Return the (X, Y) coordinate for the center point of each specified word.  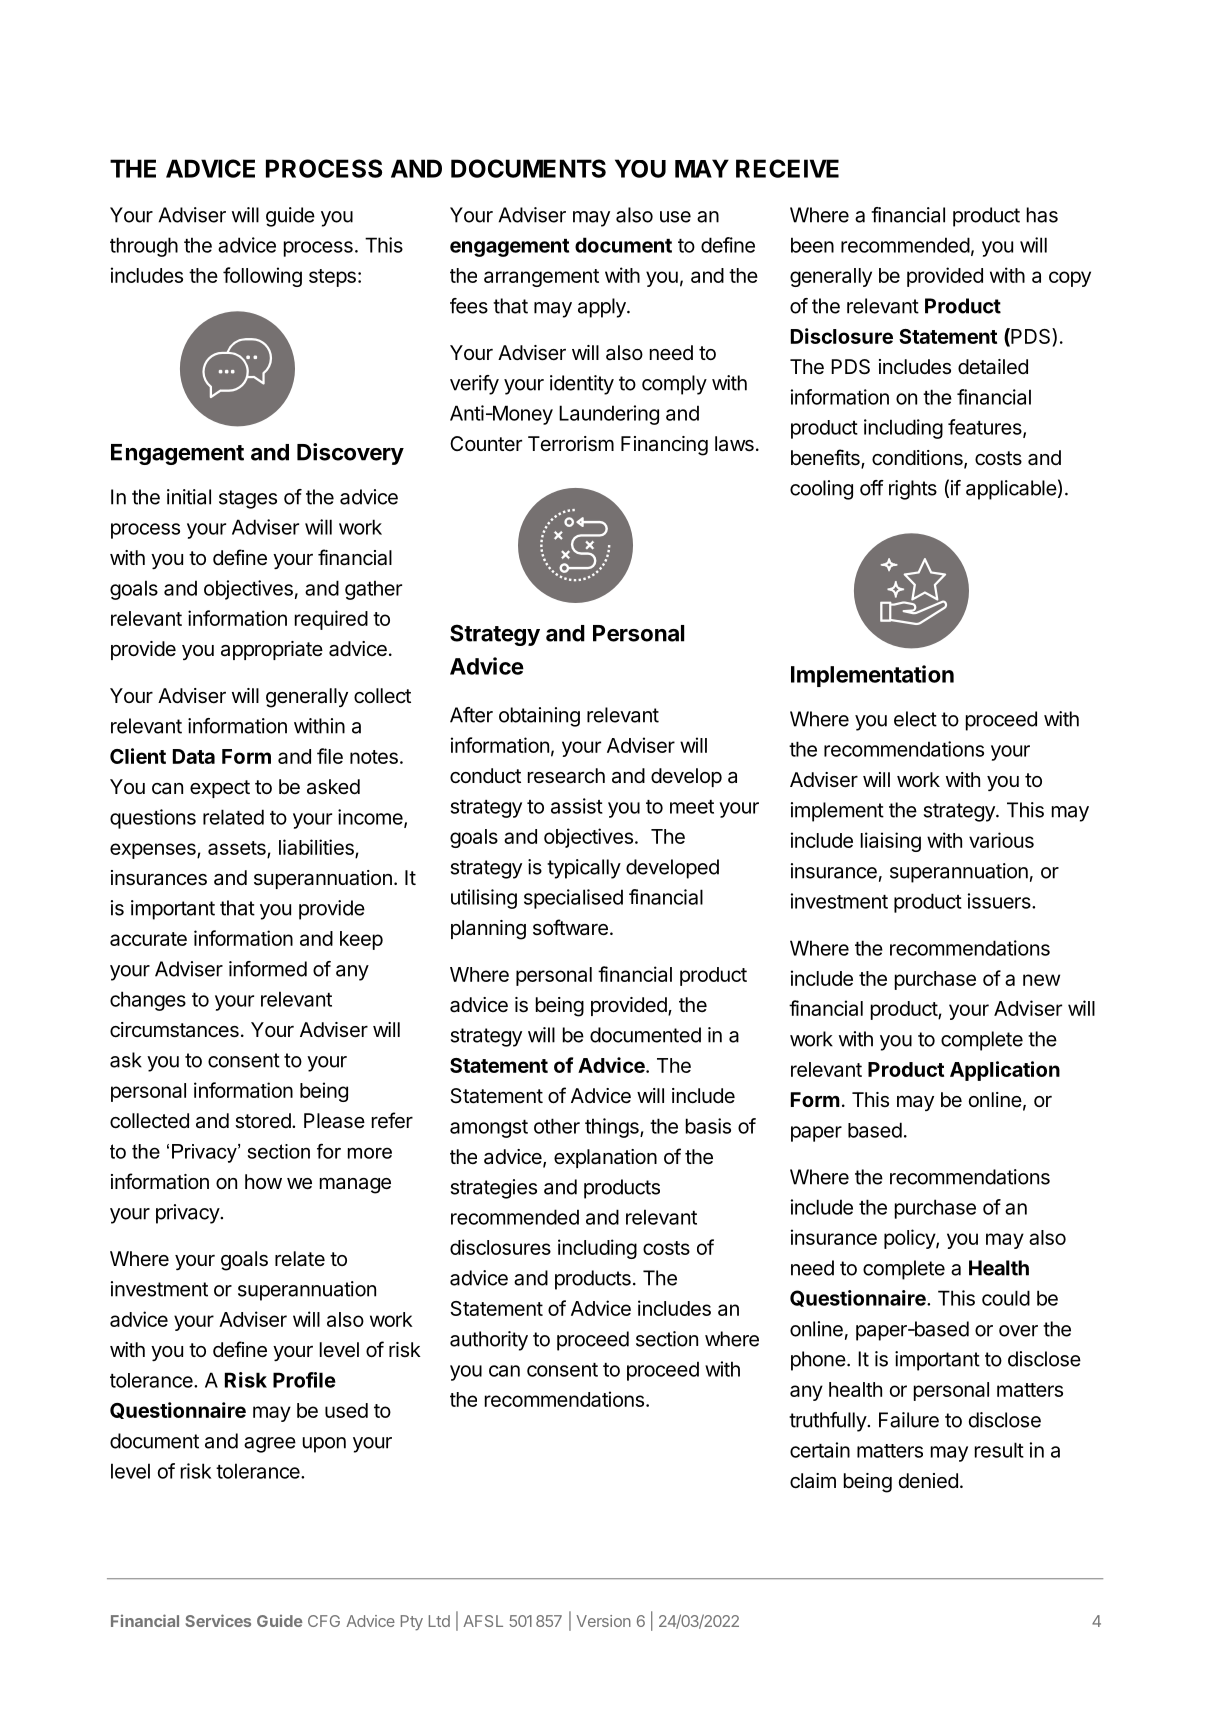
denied (928, 1480)
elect (915, 719)
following (262, 277)
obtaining (539, 717)
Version (603, 1621)
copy (1070, 279)
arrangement (541, 278)
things (613, 1128)
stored (263, 1121)
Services (218, 1620)
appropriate (272, 650)
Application (1005, 1071)
